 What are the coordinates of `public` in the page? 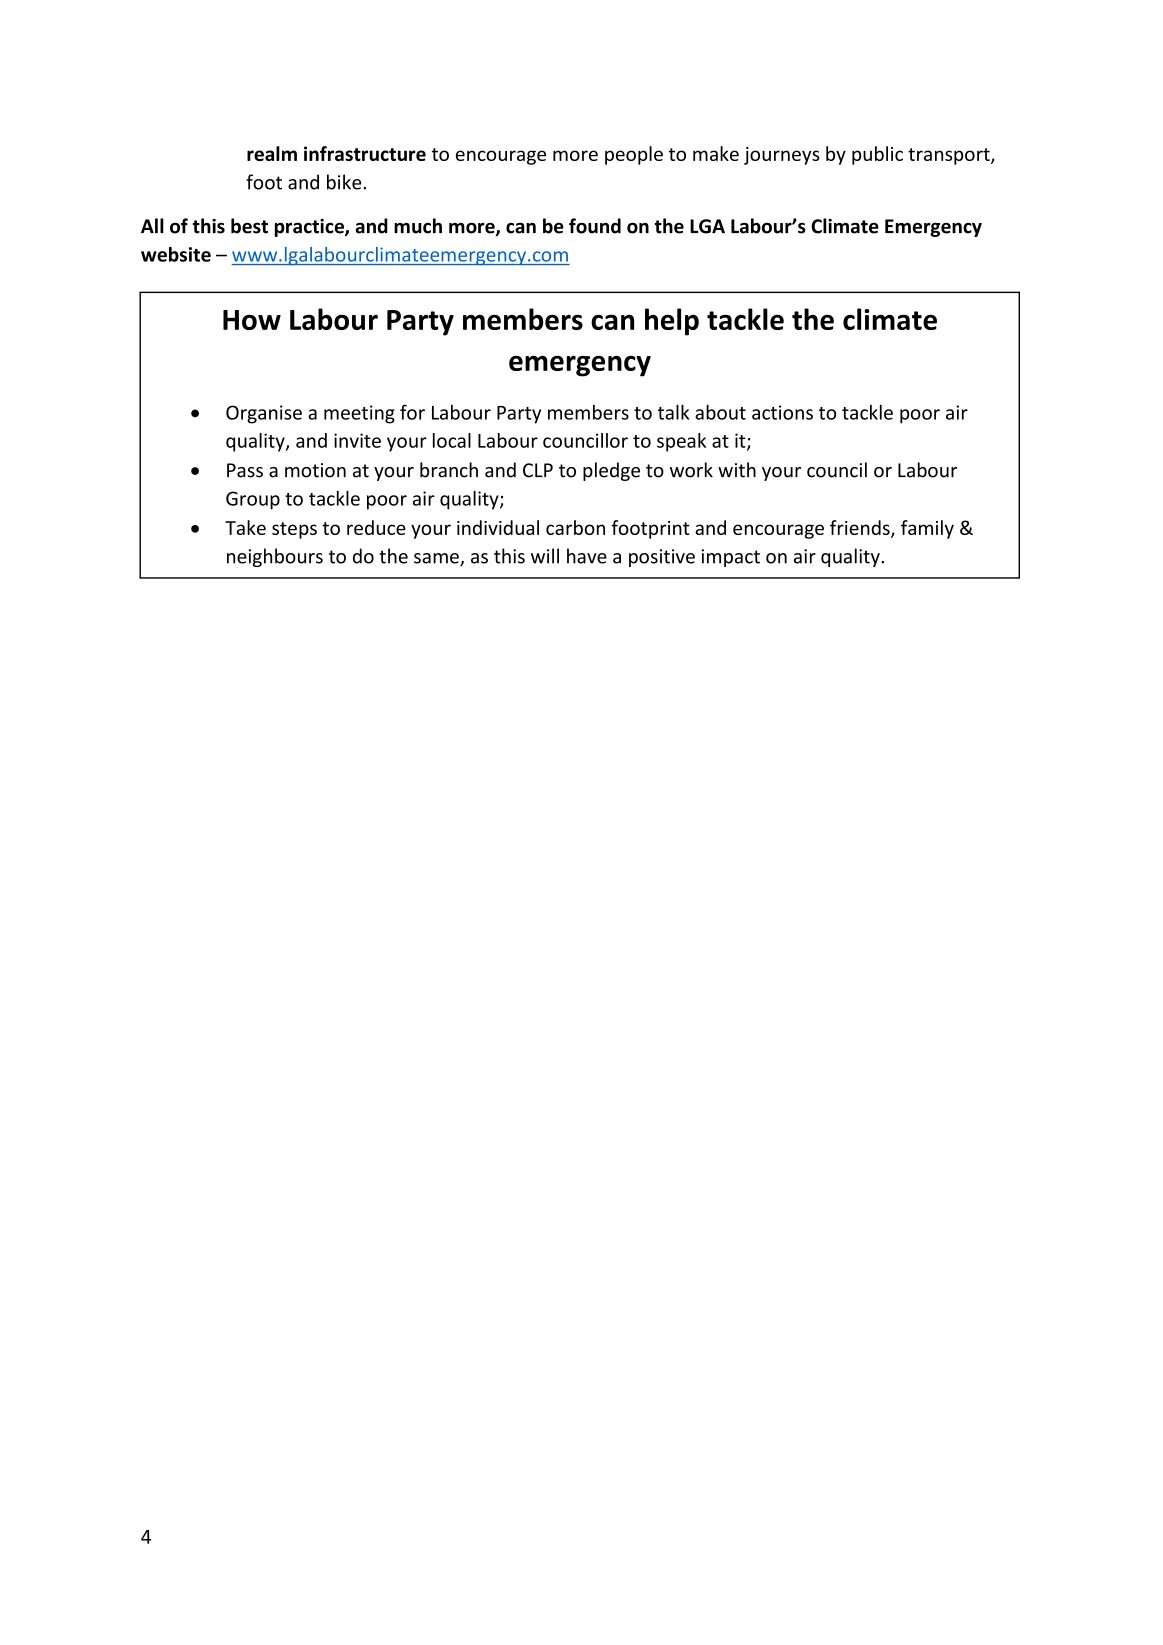 It's located at (877, 155).
